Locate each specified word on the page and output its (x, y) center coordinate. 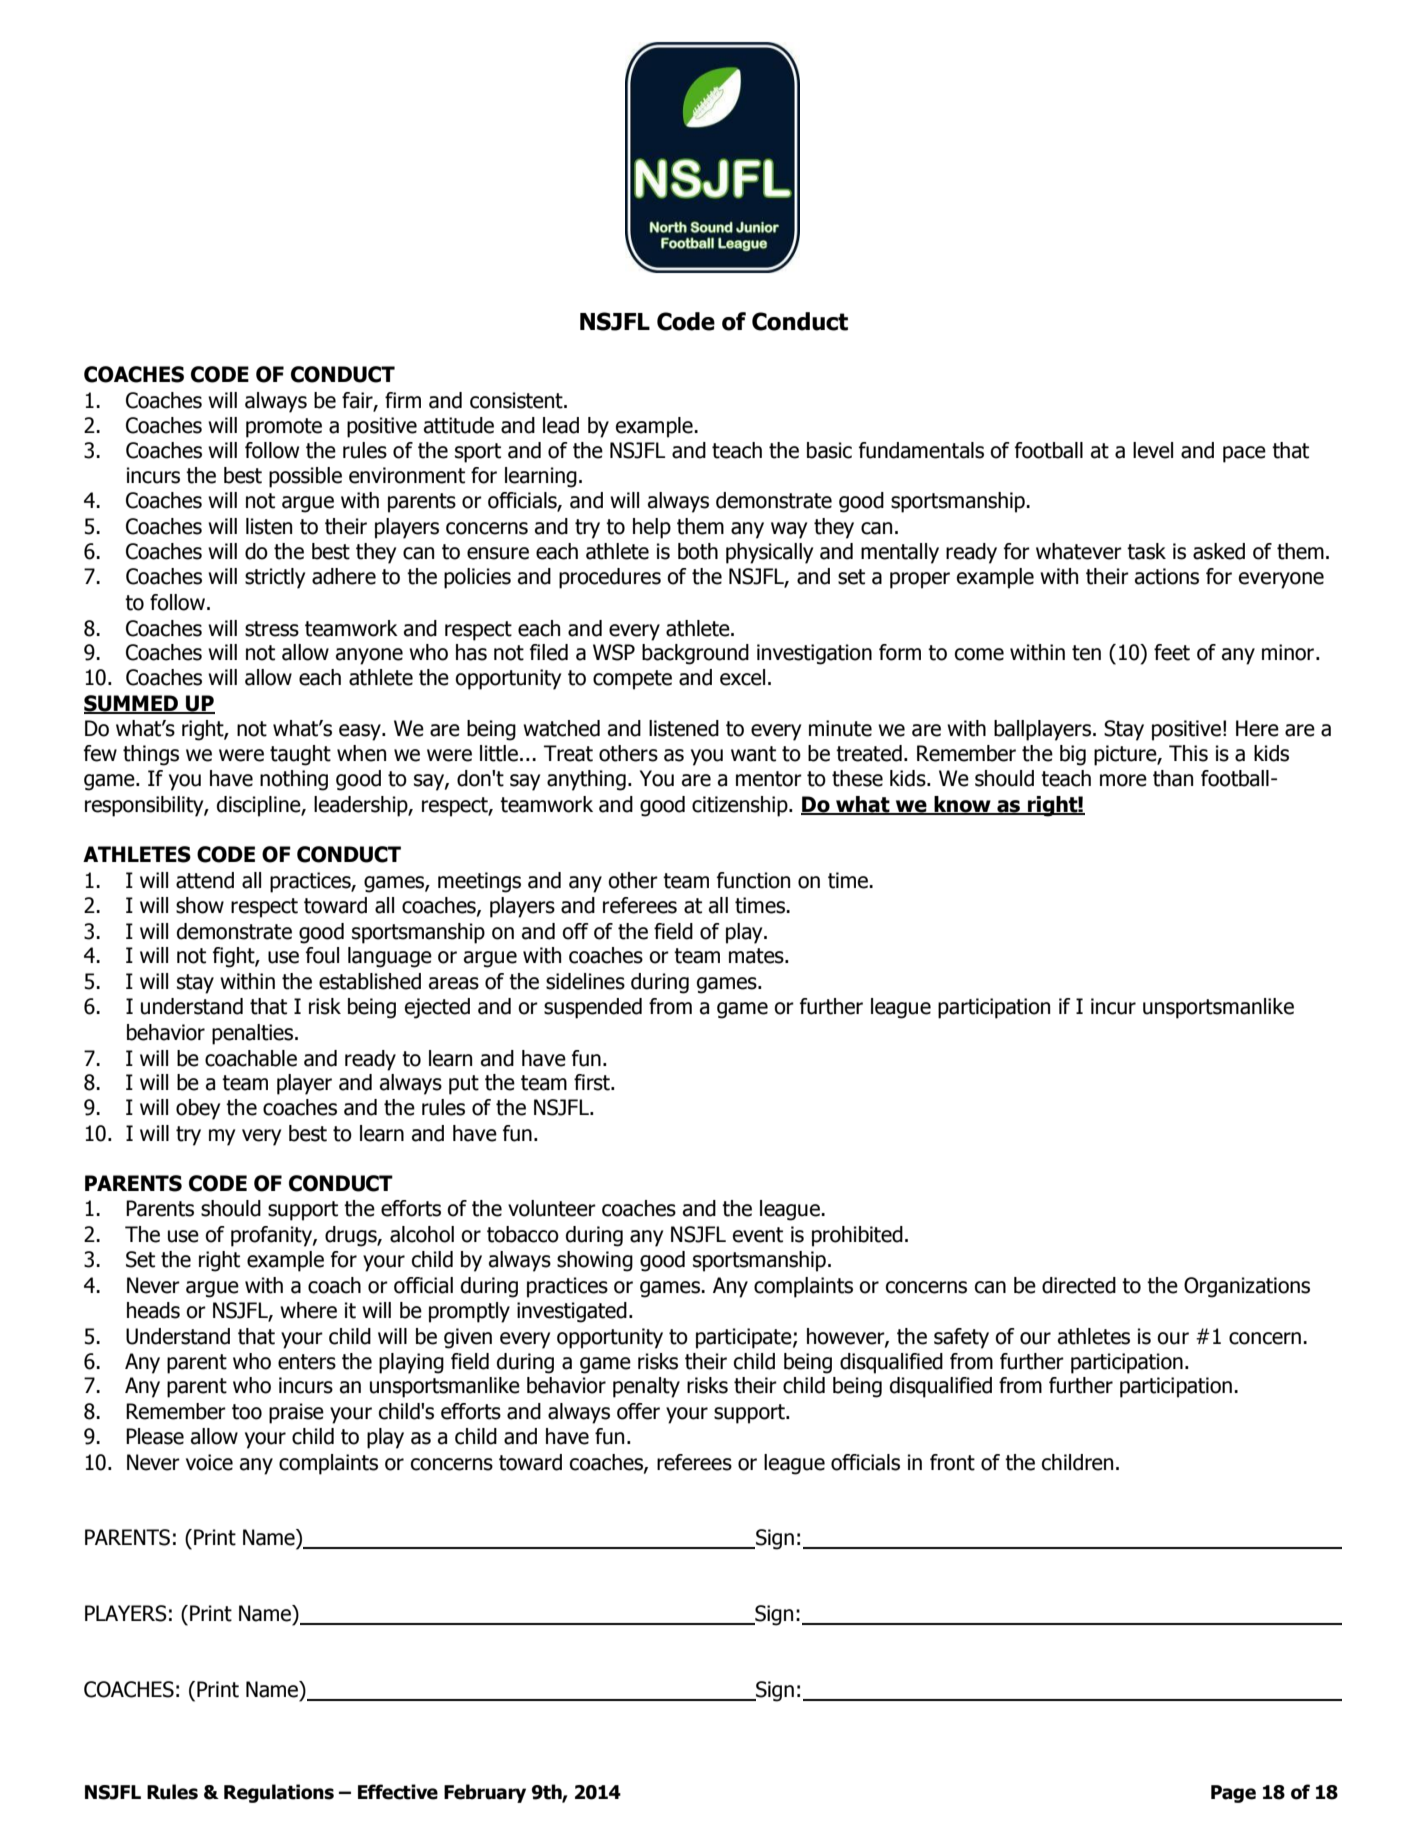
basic (829, 450)
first (593, 1082)
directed (1079, 1285)
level (1153, 450)
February (485, 1793)
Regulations (279, 1793)
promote (284, 428)
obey (198, 1109)
